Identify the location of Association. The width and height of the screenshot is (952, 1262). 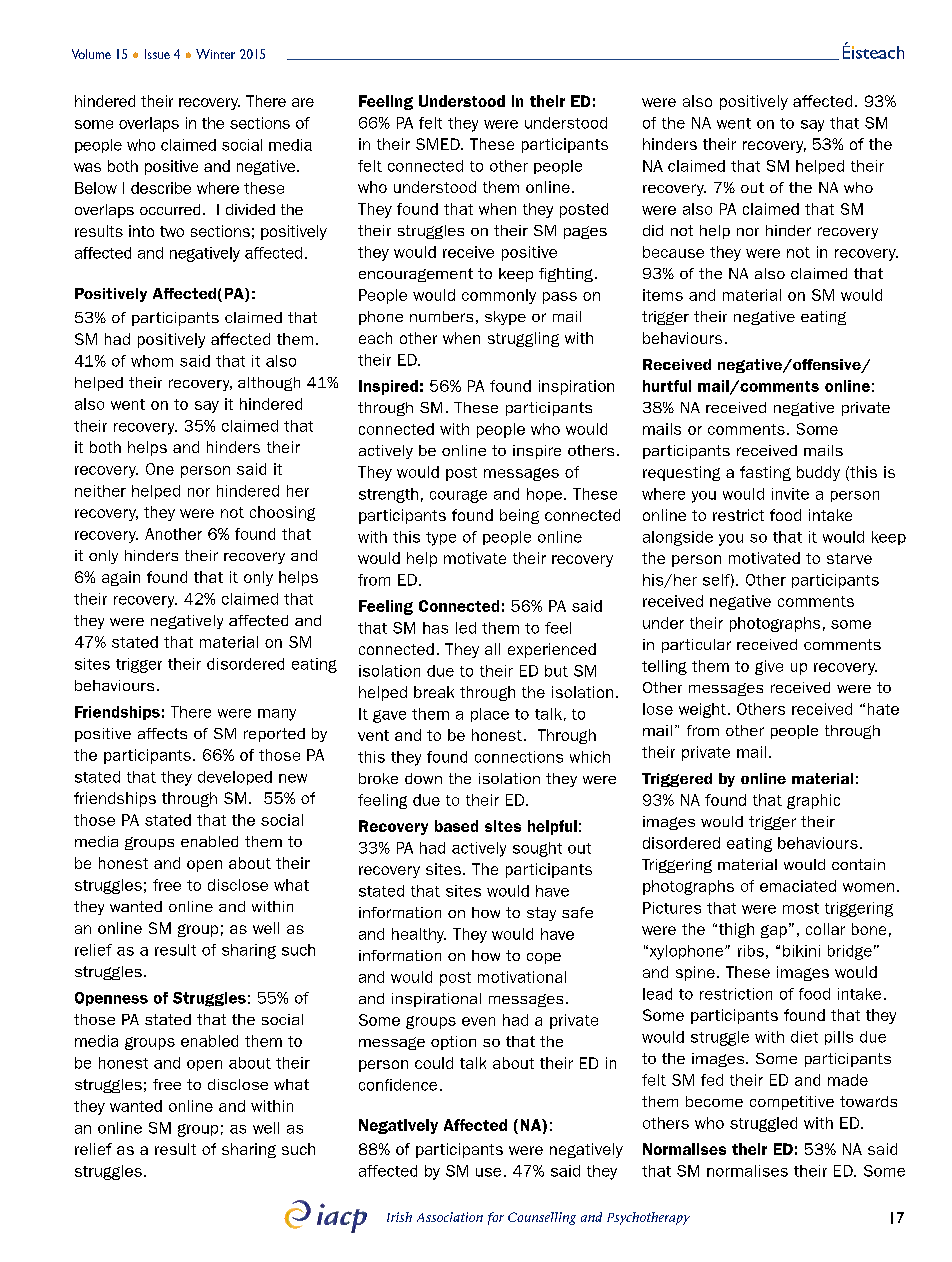
(450, 1217).
